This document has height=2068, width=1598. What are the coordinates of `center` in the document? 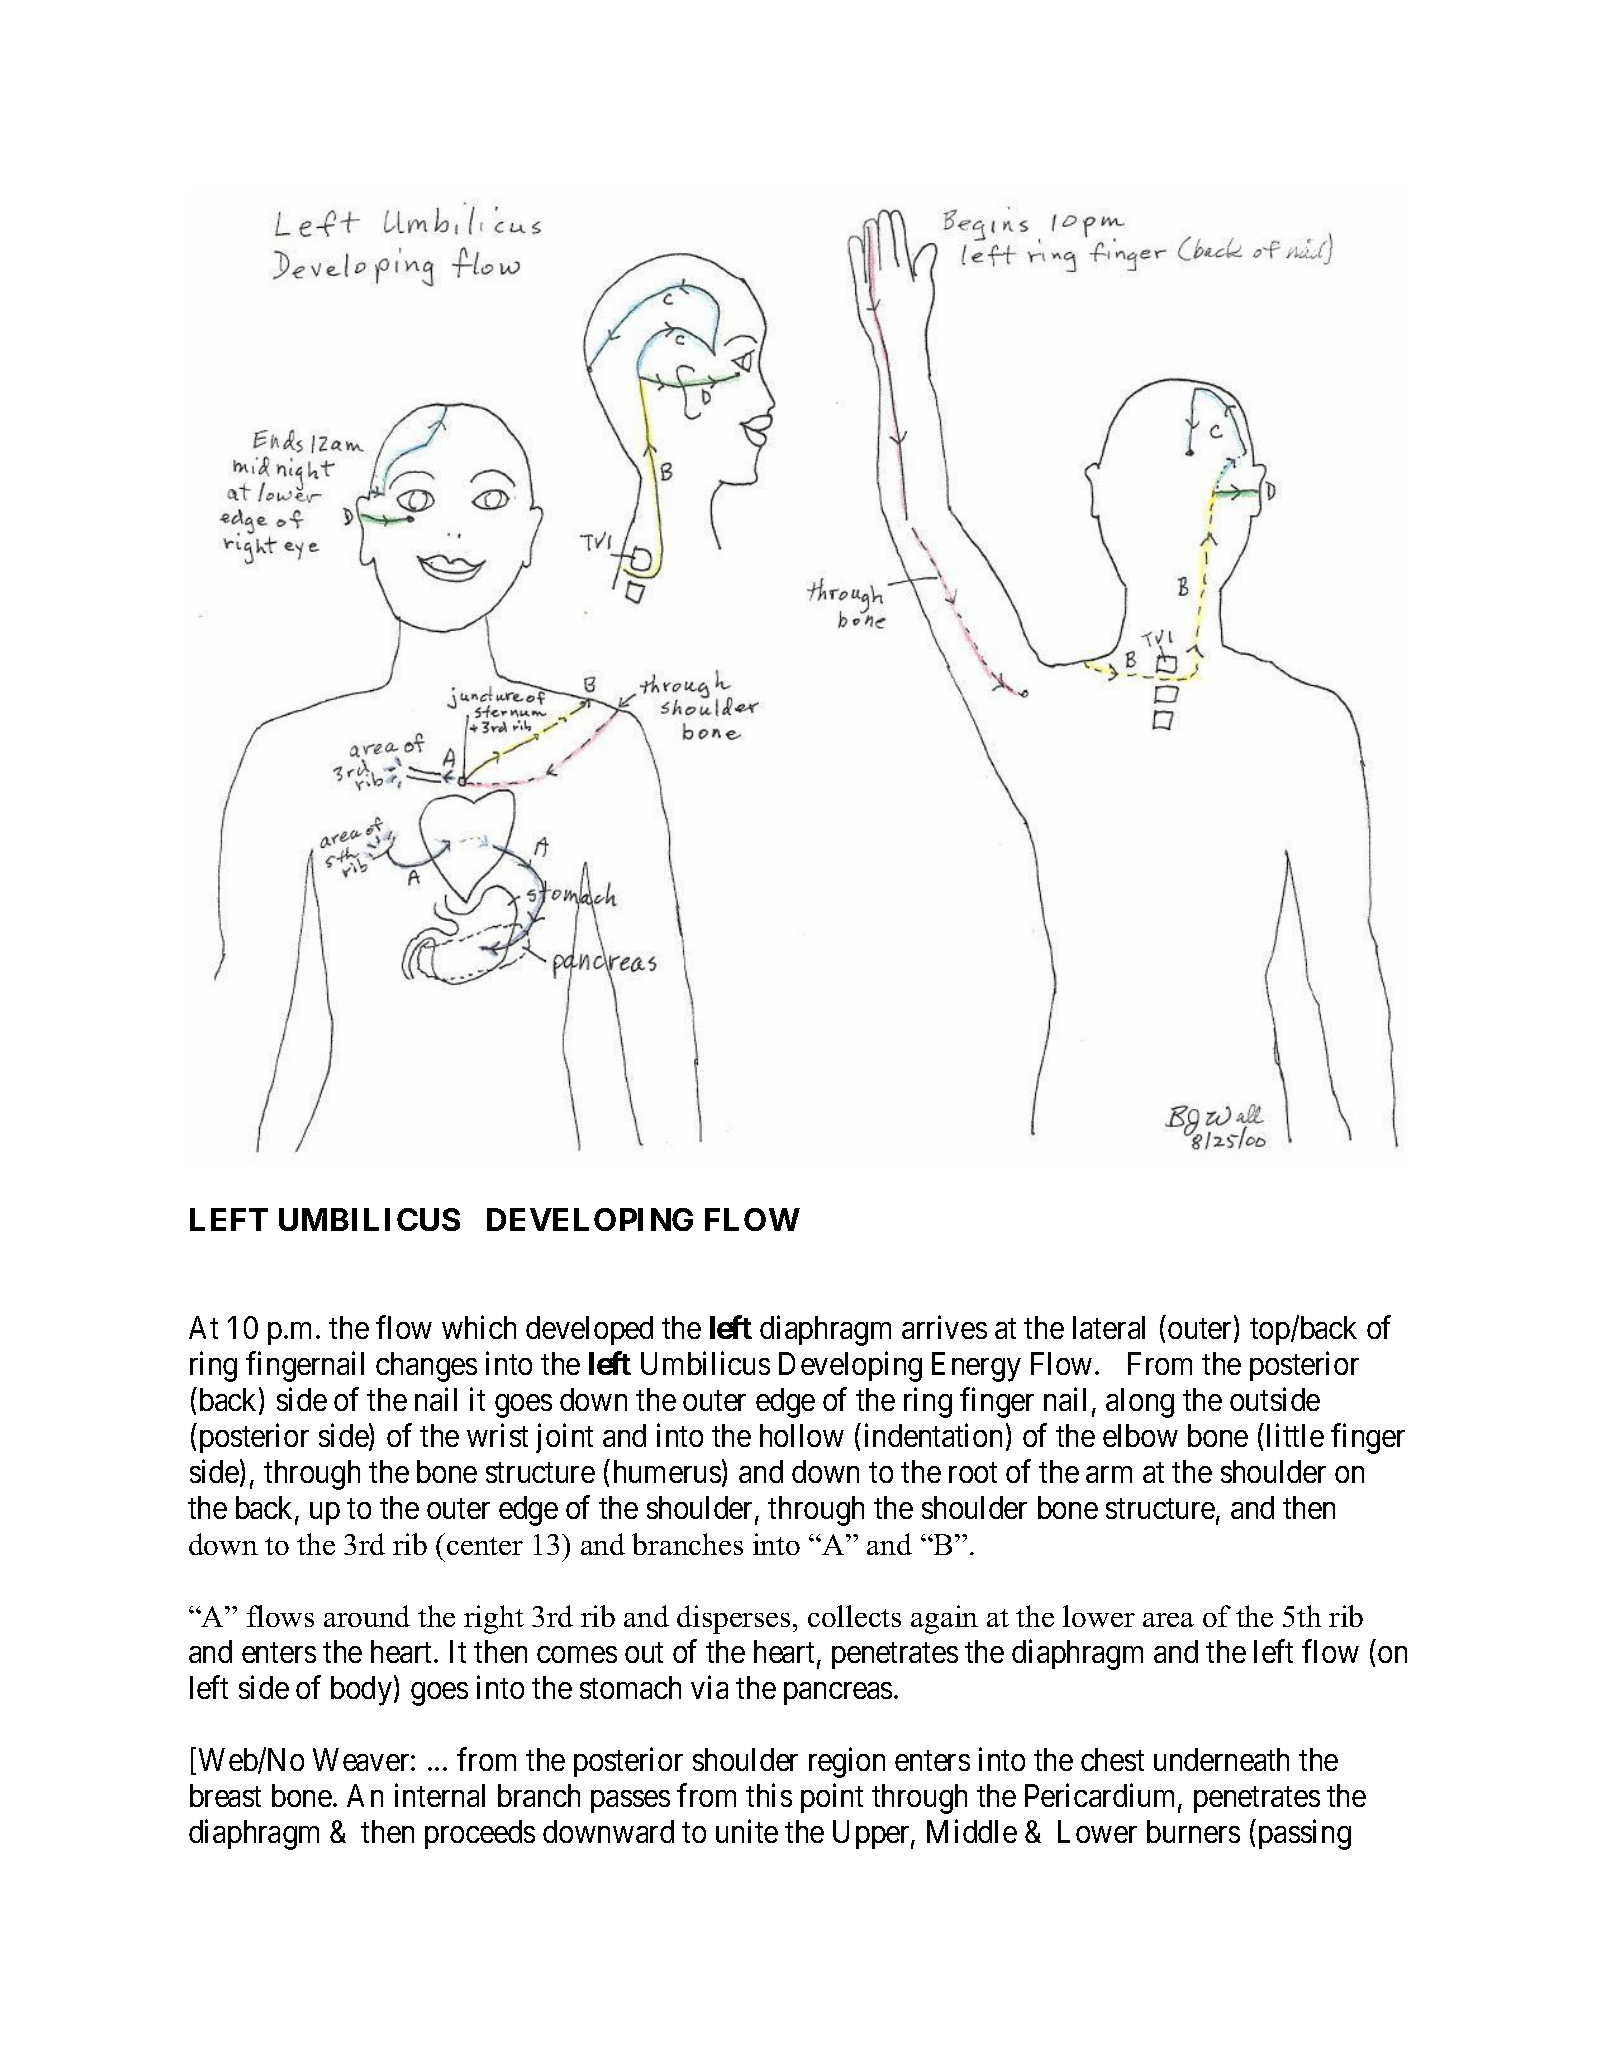 It's located at (485, 1546).
